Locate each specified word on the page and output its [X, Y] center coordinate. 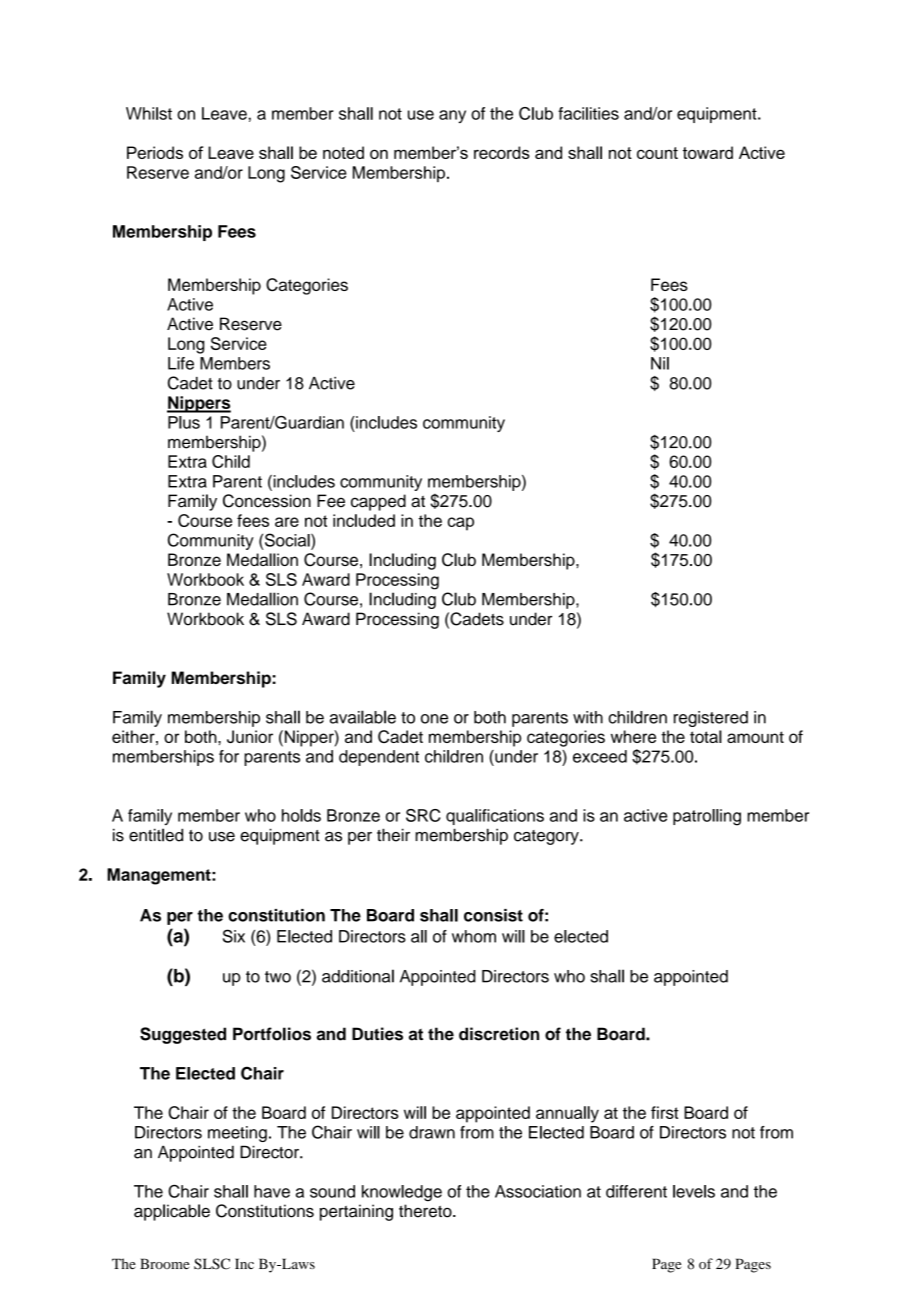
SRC [423, 815]
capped [378, 502]
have [272, 1191]
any [452, 116]
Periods [155, 152]
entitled [156, 835]
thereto [426, 1211]
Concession [267, 501]
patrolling [707, 817]
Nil [660, 363]
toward [708, 152]
